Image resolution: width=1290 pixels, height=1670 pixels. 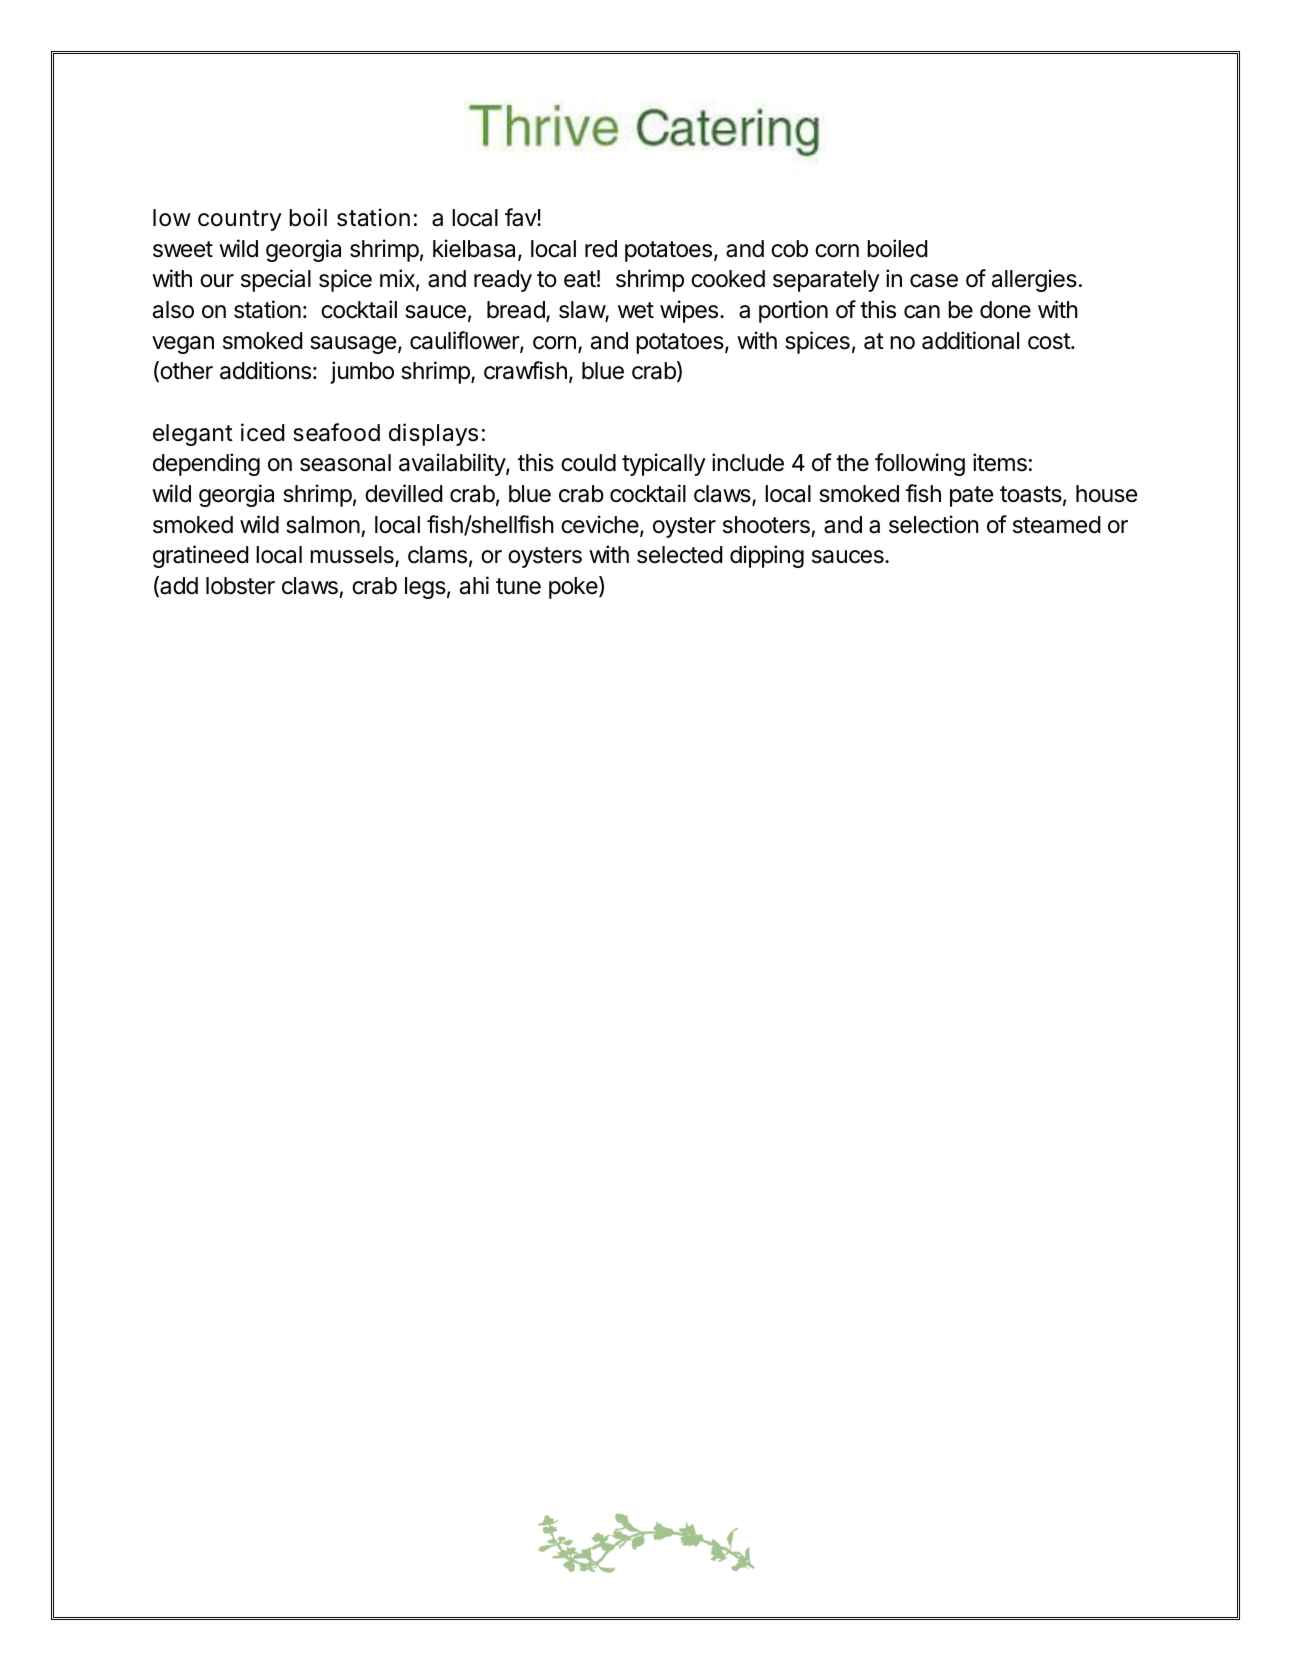 What do you see at coordinates (601, 249) in the document?
I see `red` at bounding box center [601, 249].
